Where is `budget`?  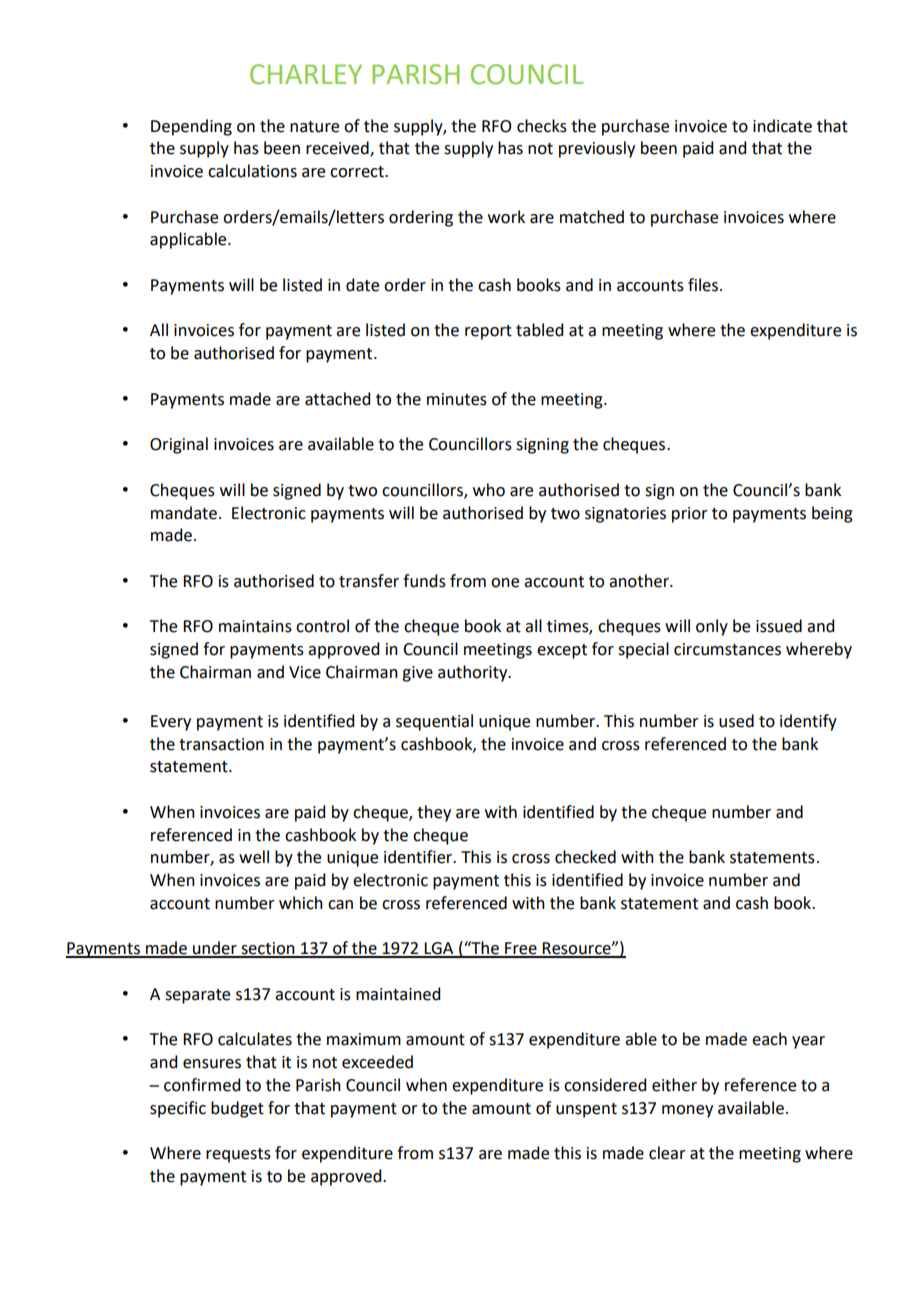
budget is located at coordinates (237, 1109).
